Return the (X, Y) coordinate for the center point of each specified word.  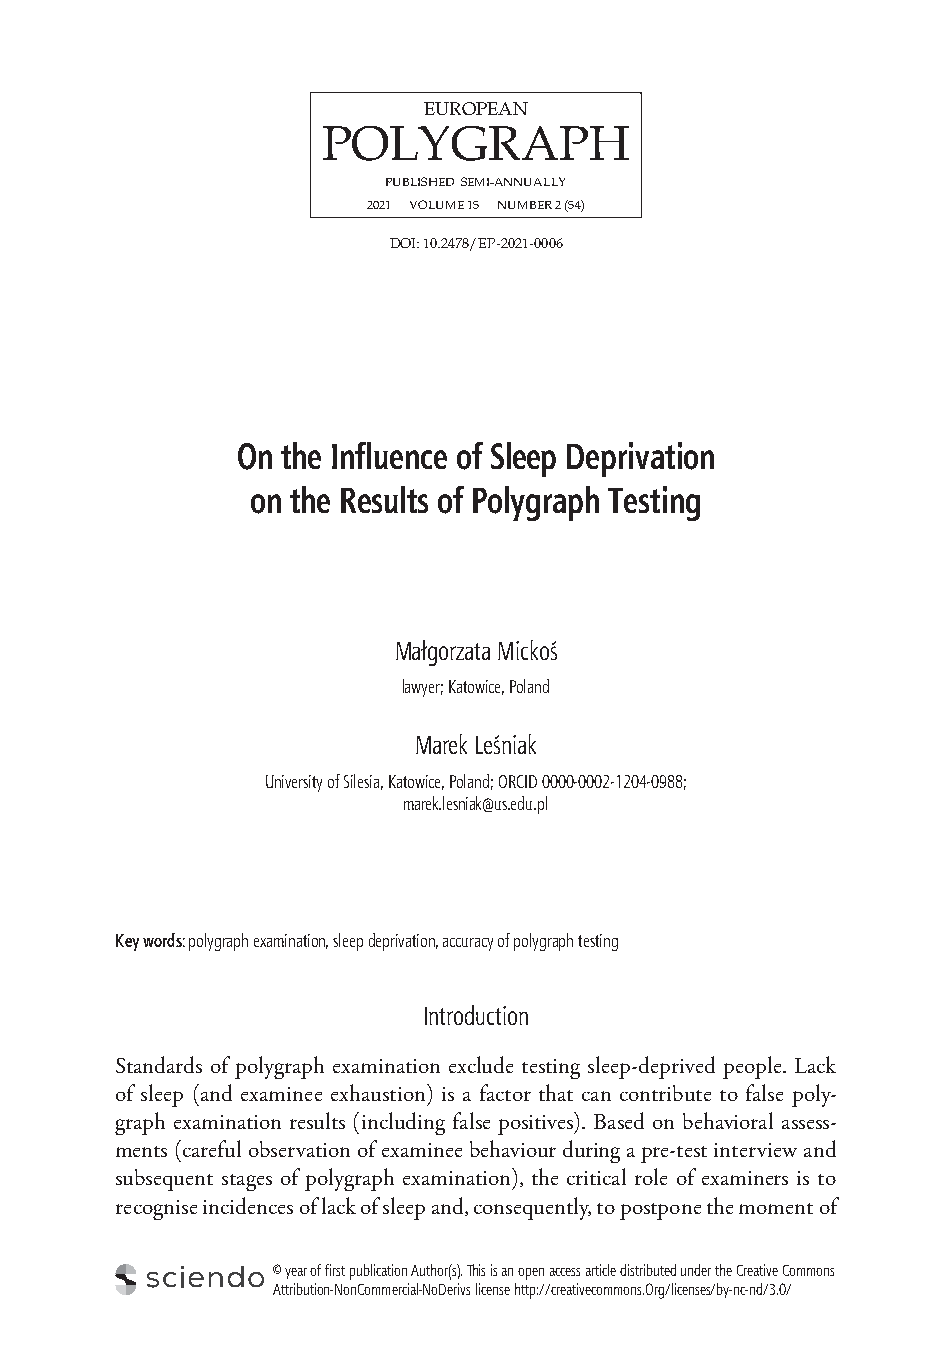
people (753, 1067)
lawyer (423, 688)
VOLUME (437, 204)
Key (127, 942)
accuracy (468, 944)
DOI (404, 243)
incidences (248, 1205)
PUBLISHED (420, 181)
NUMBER (525, 205)
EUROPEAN (476, 108)
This (476, 1270)
